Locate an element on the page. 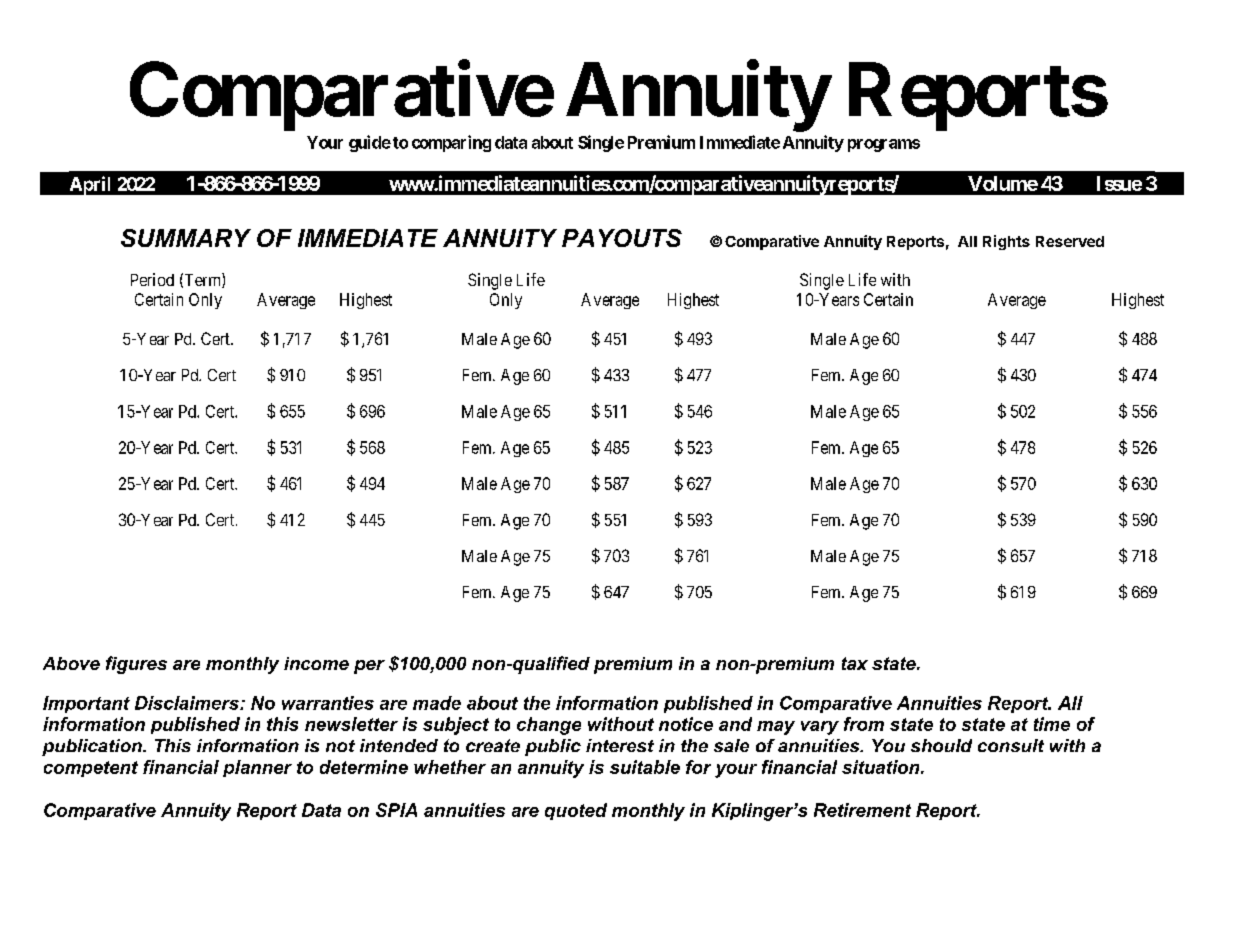 This page has height=952, width=1233. income is located at coordinates (316, 663).
